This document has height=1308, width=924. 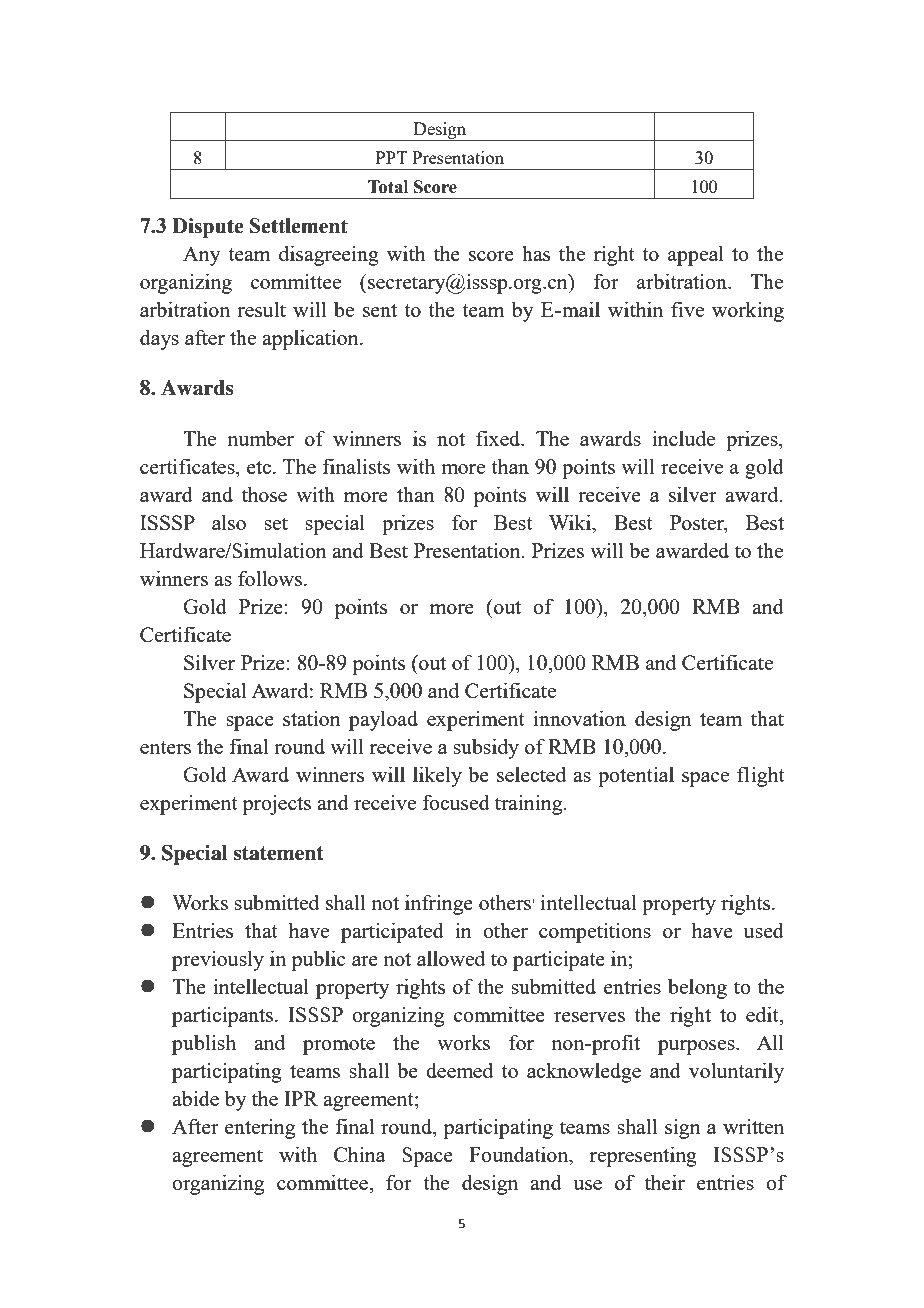 What do you see at coordinates (486, 748) in the document?
I see `subsidy` at bounding box center [486, 748].
